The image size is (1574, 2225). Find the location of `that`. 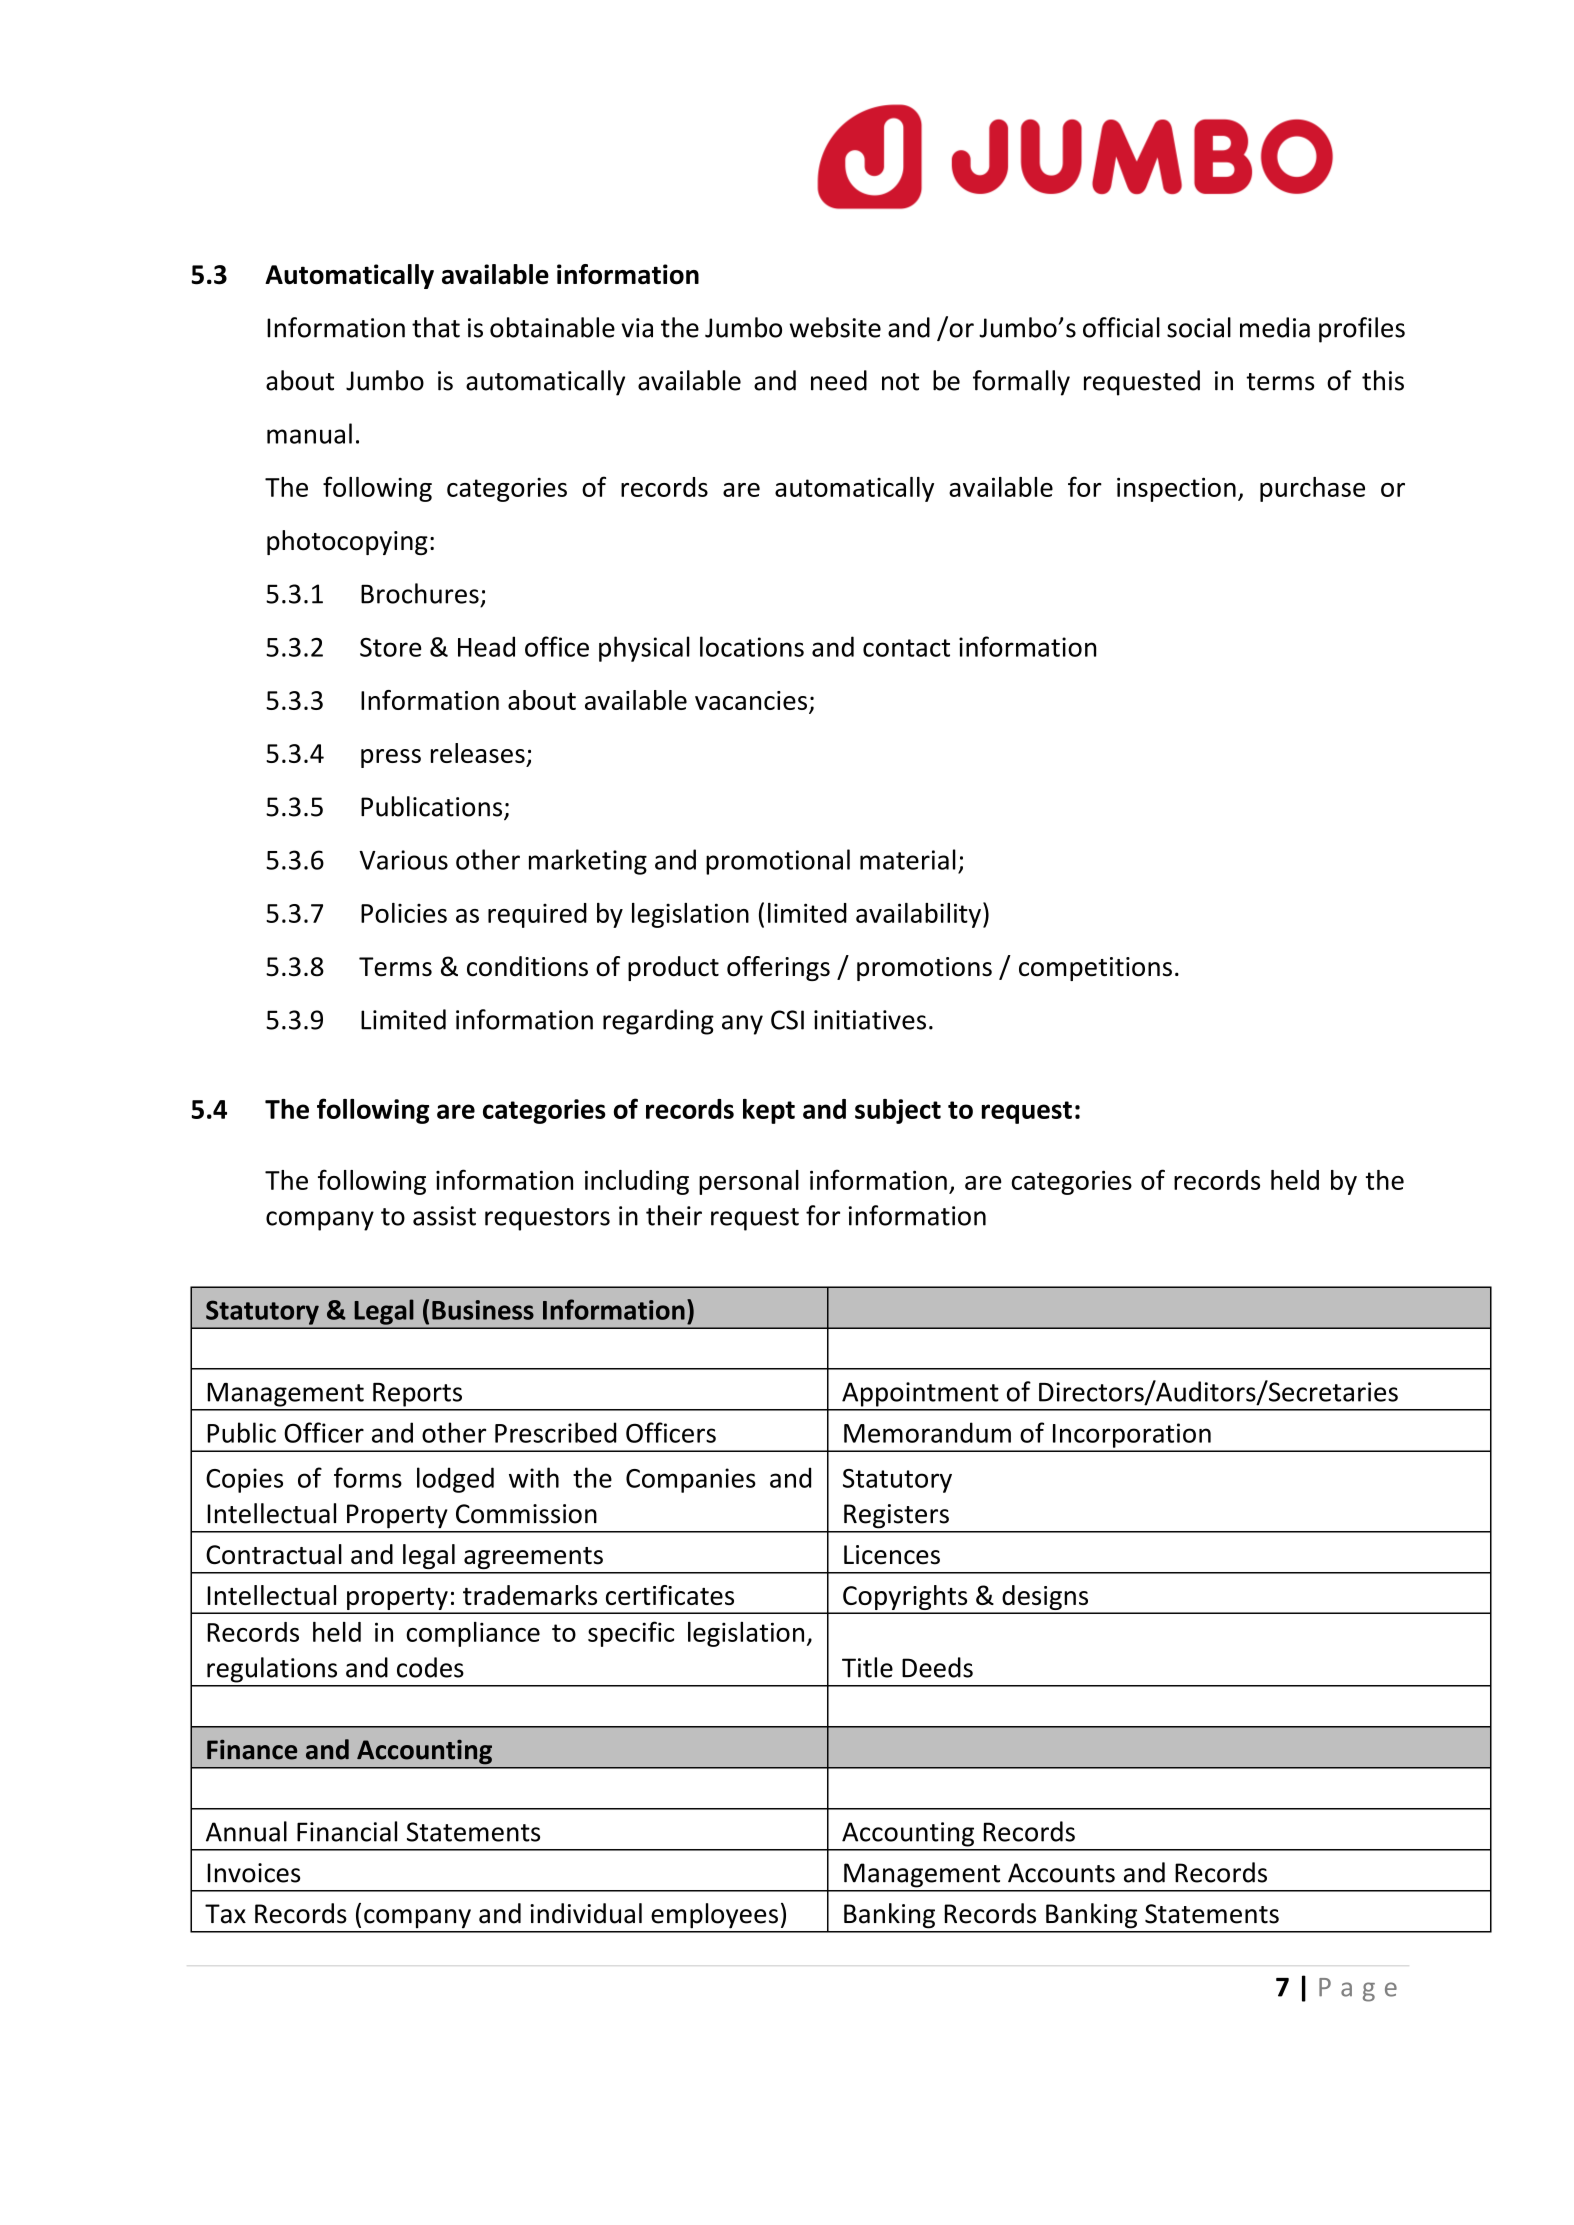

that is located at coordinates (436, 327).
